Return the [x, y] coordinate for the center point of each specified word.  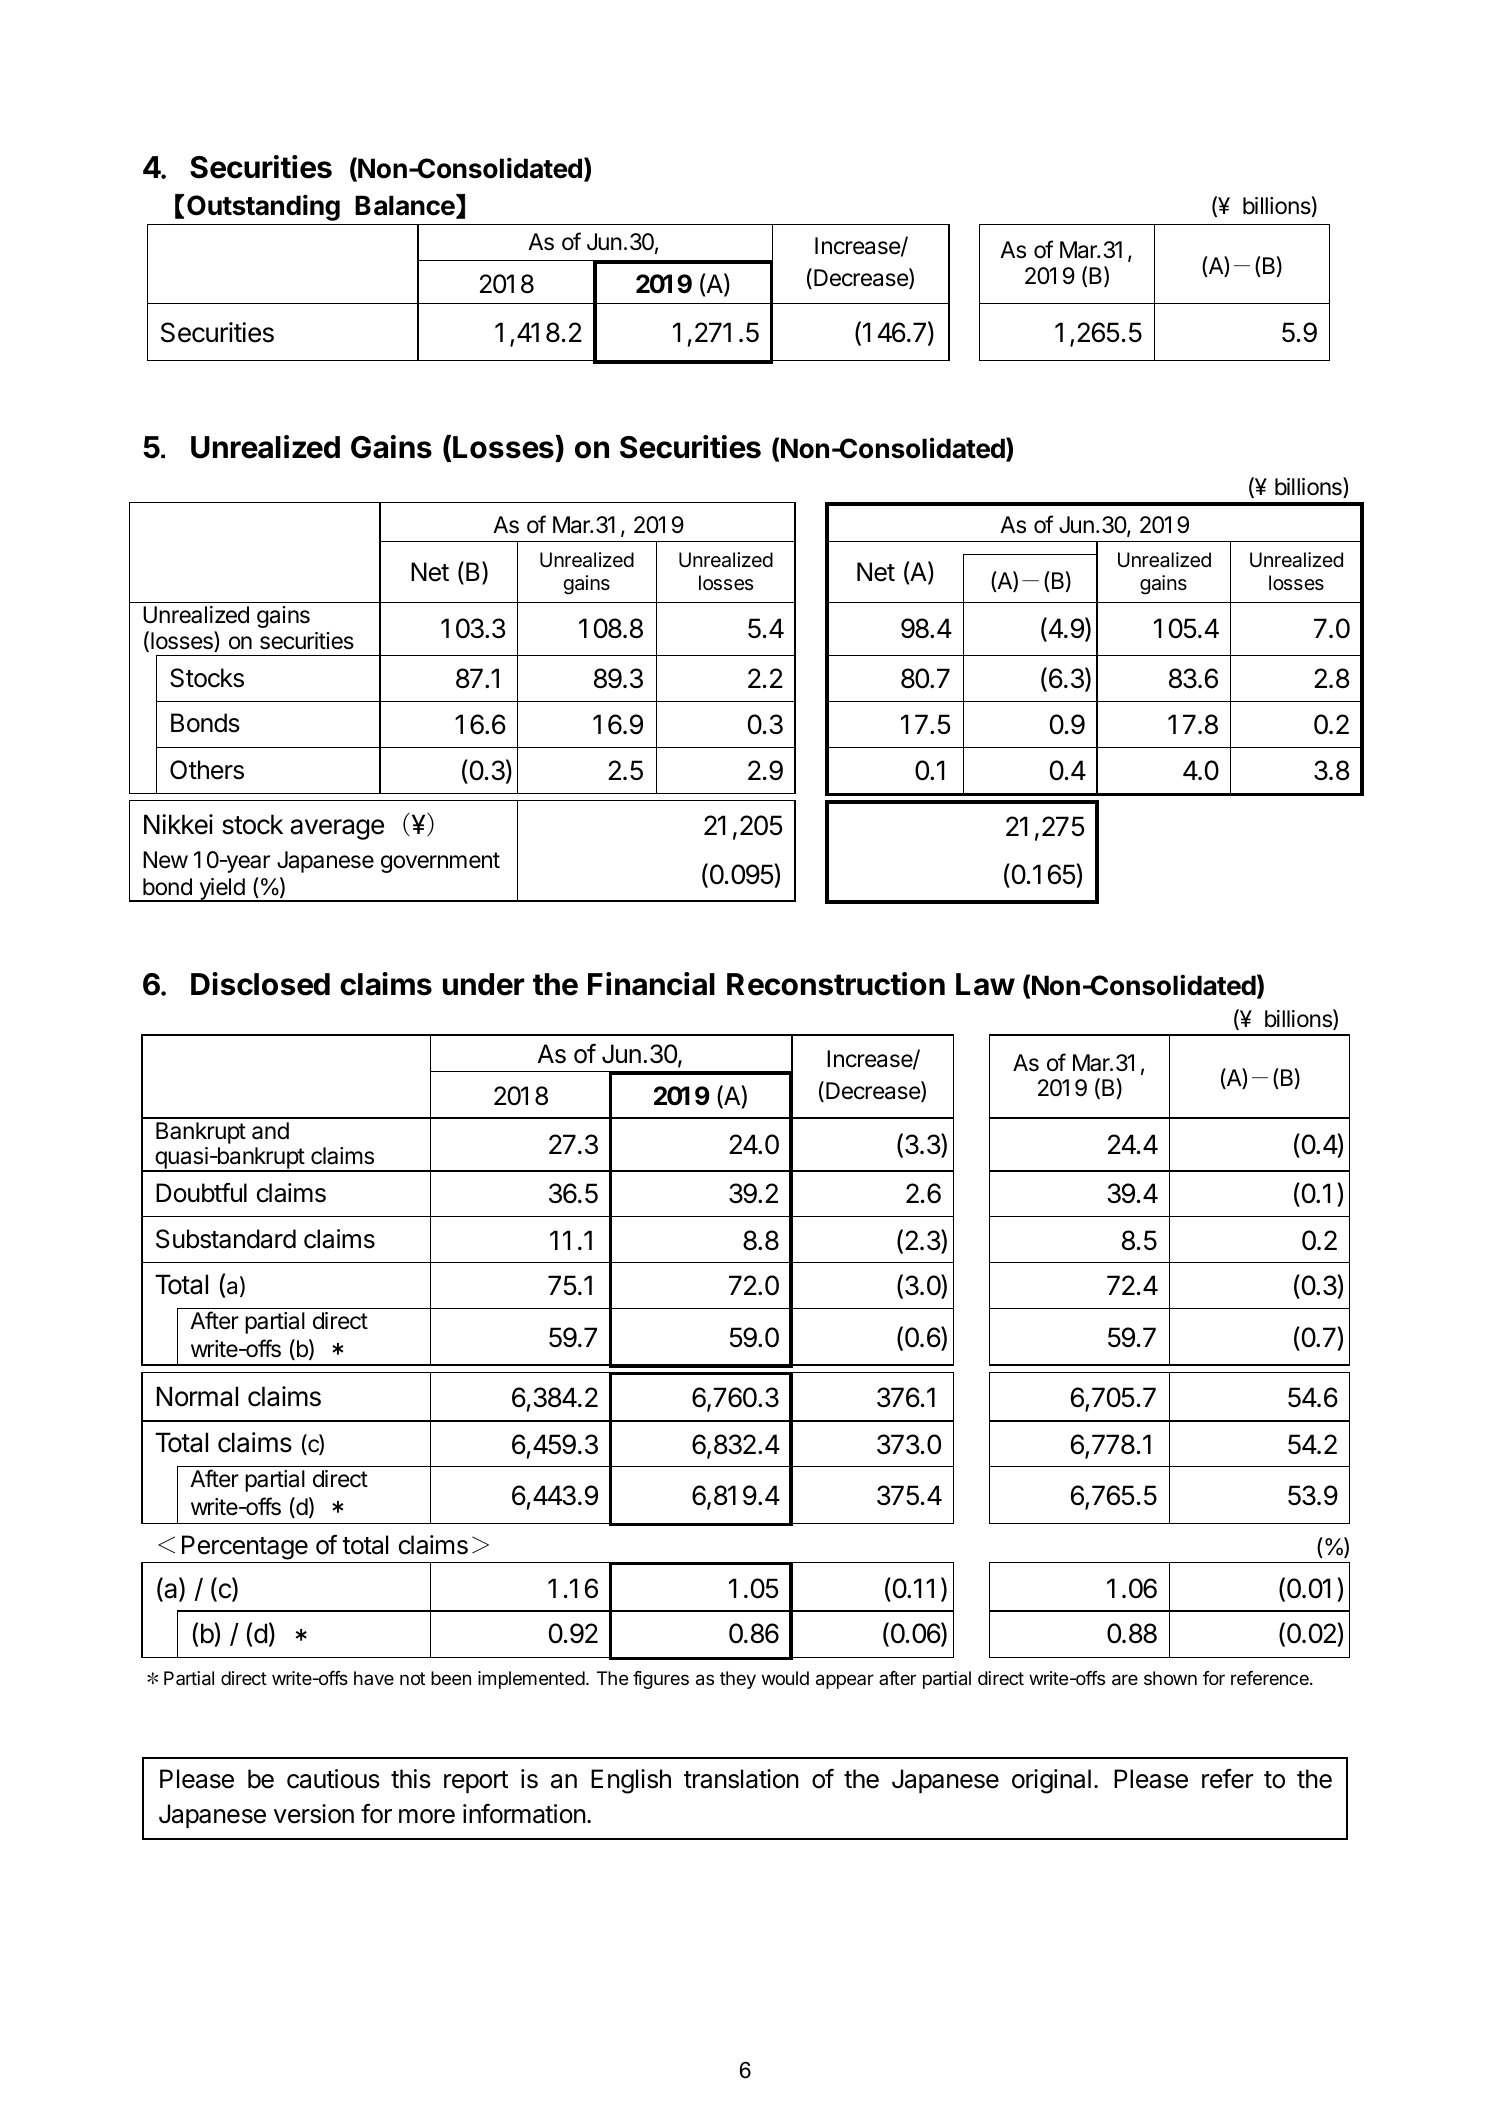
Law [985, 984]
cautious [333, 1779]
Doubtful [201, 1192]
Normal [197, 1396]
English [631, 1781]
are [1125, 1680]
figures [661, 1680]
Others [207, 770]
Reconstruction [836, 984]
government [440, 862]
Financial [651, 984]
